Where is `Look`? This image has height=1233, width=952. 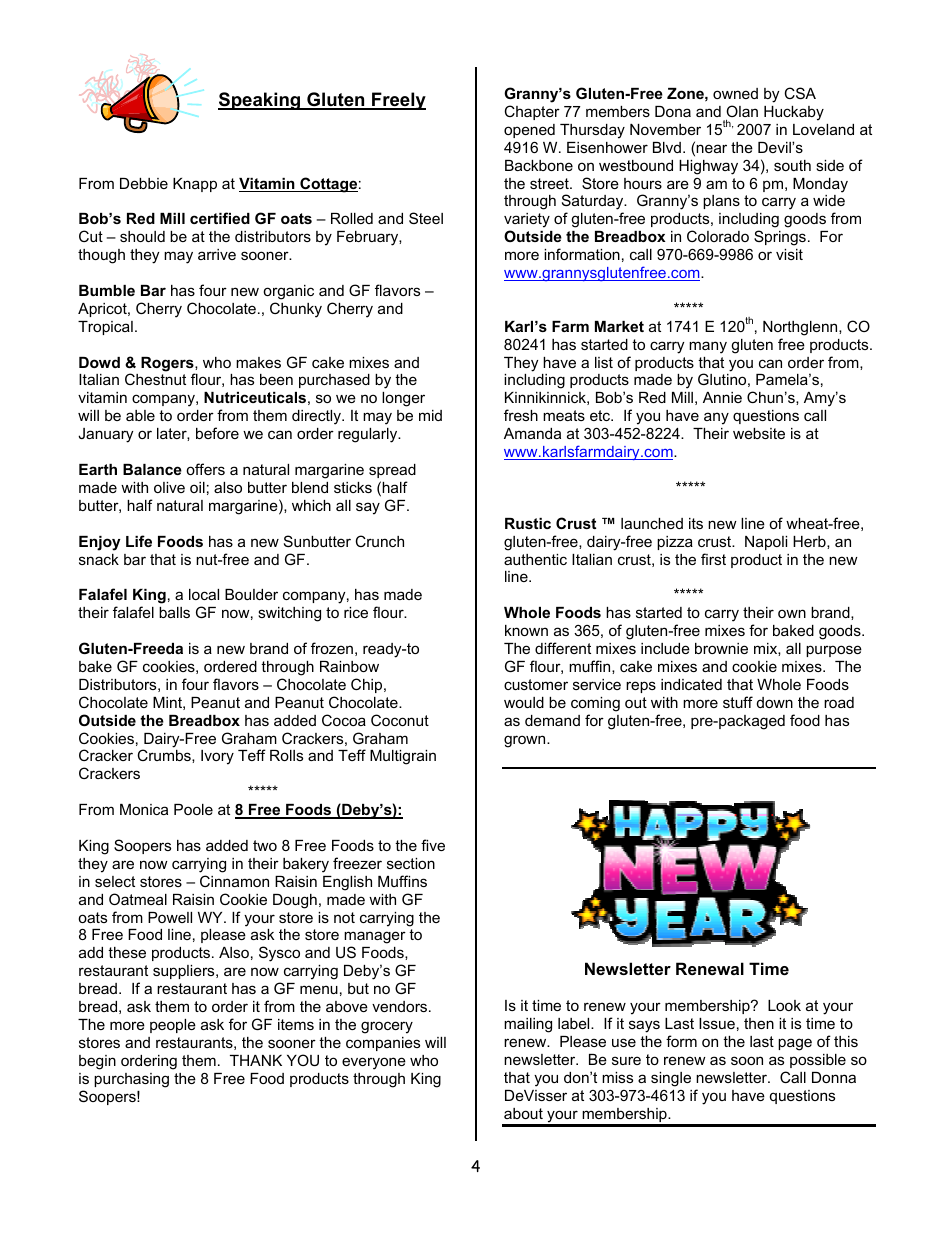
Look is located at coordinates (784, 1005).
